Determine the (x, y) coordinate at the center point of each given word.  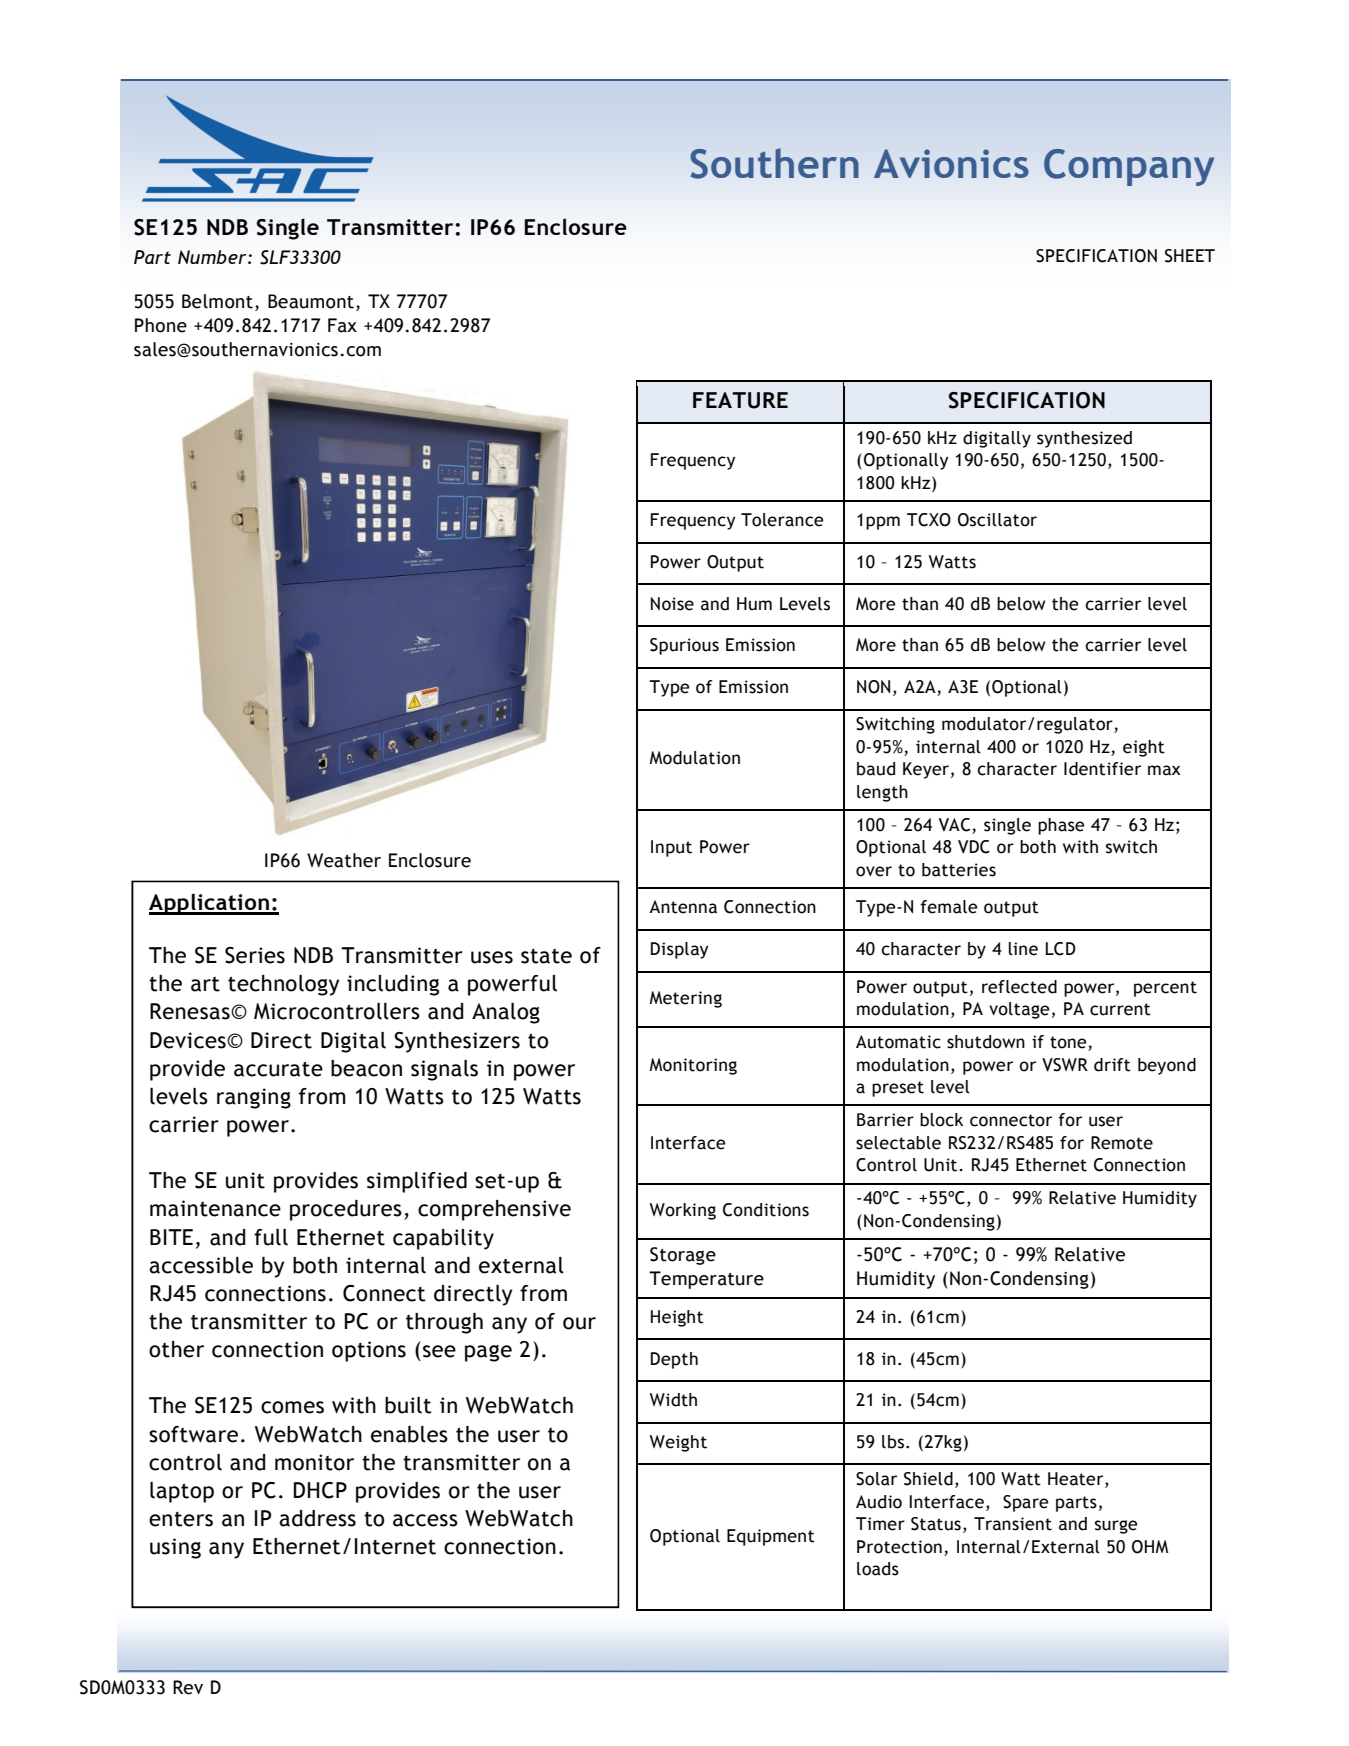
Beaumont (311, 301)
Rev (188, 1687)
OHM (1150, 1547)
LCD (1061, 949)
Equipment (771, 1537)
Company (1129, 167)
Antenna (683, 907)
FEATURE (740, 400)
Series (255, 955)
